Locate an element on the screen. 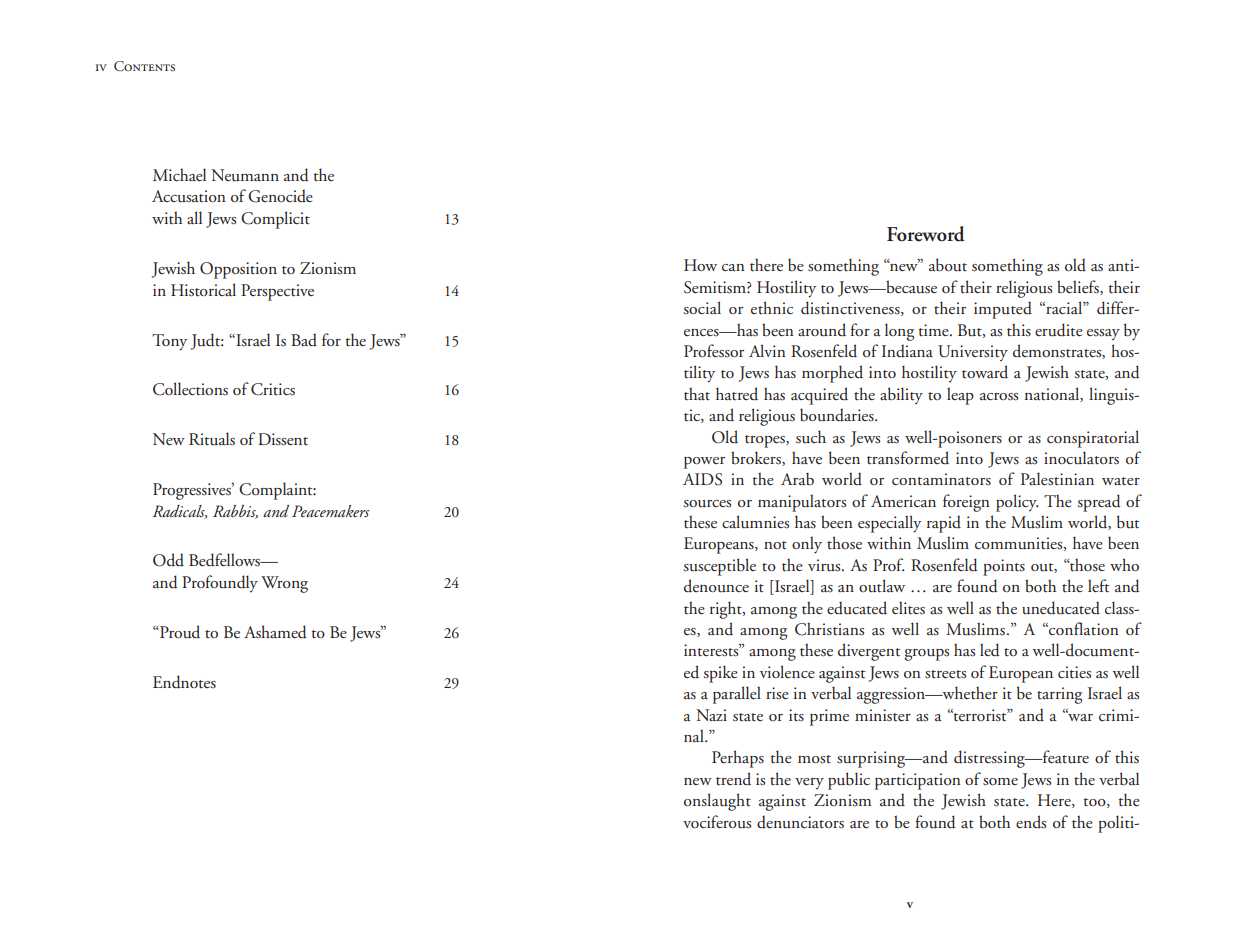  power is located at coordinates (704, 463).
